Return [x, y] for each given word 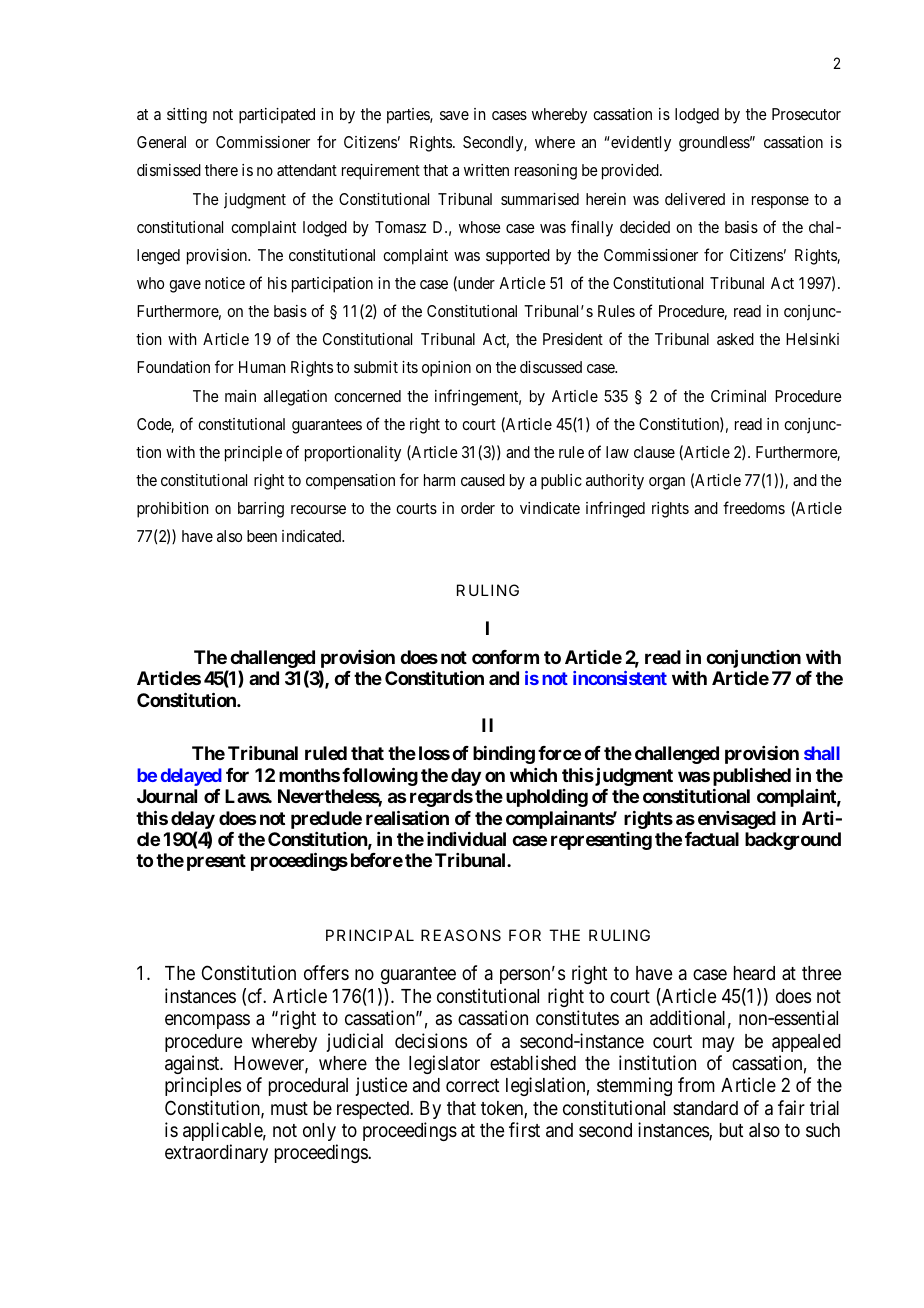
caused [483, 480]
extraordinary [216, 1153]
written [486, 170]
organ [667, 483]
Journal [167, 796]
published [752, 777]
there [221, 170]
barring [261, 510]
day [466, 777]
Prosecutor [806, 114]
